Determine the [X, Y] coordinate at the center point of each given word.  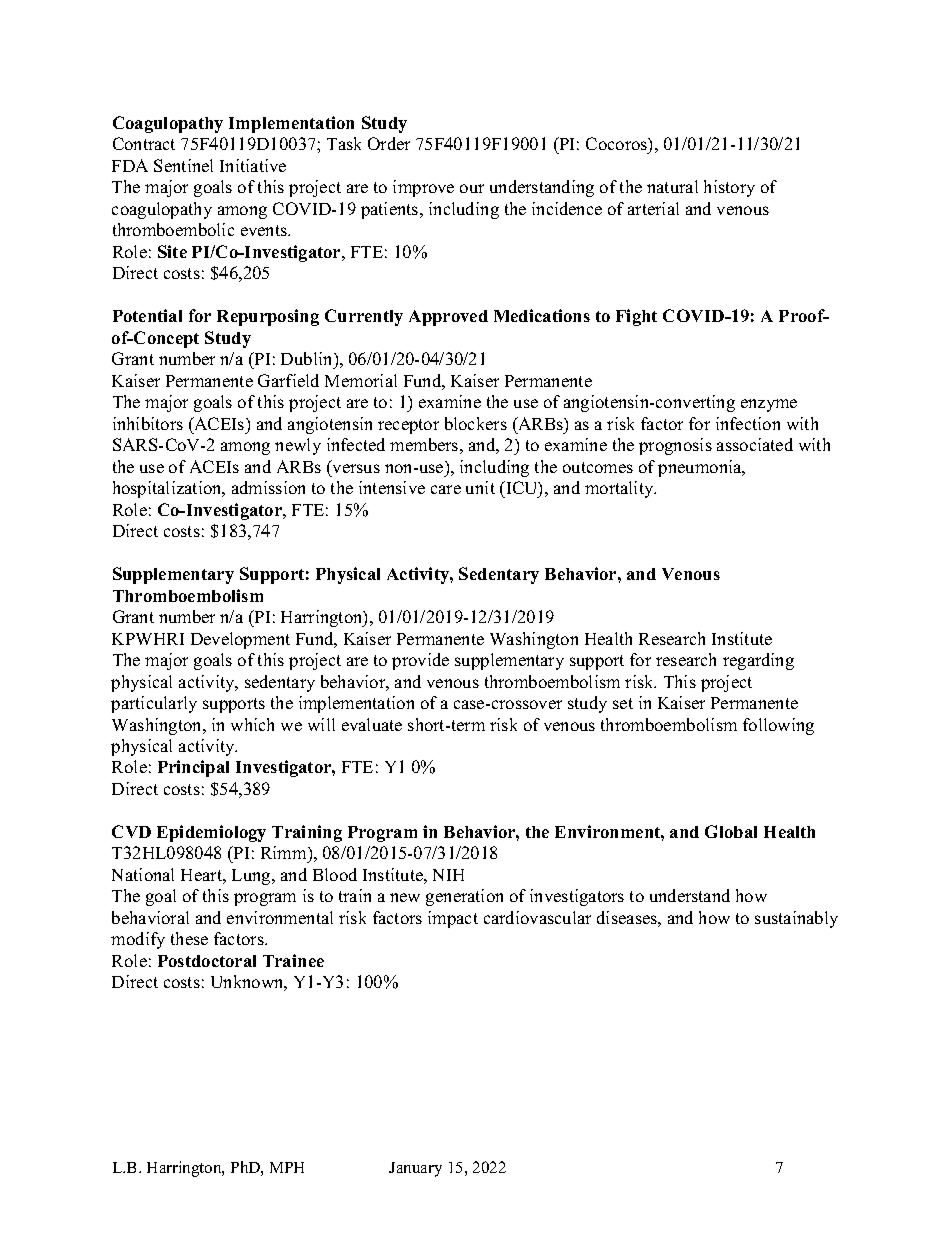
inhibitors [148, 423]
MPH [287, 1167]
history [729, 188]
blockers [476, 423]
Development [240, 640]
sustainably [796, 919]
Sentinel [183, 165]
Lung [252, 877]
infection [748, 423]
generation [464, 897]
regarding [758, 661]
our [472, 188]
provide [420, 661]
